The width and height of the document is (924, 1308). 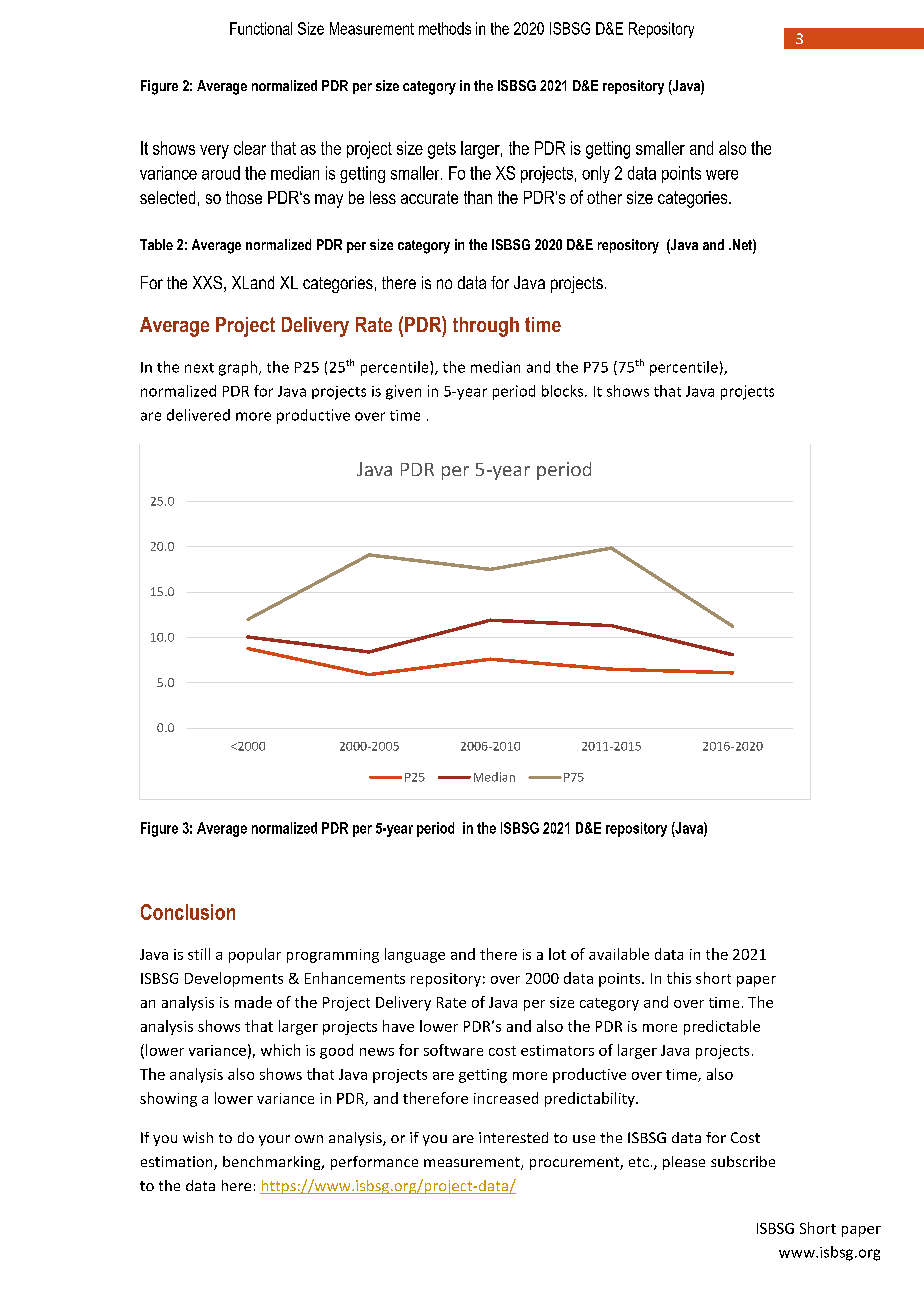 What do you see at coordinates (619, 954) in the document?
I see `available` at bounding box center [619, 954].
